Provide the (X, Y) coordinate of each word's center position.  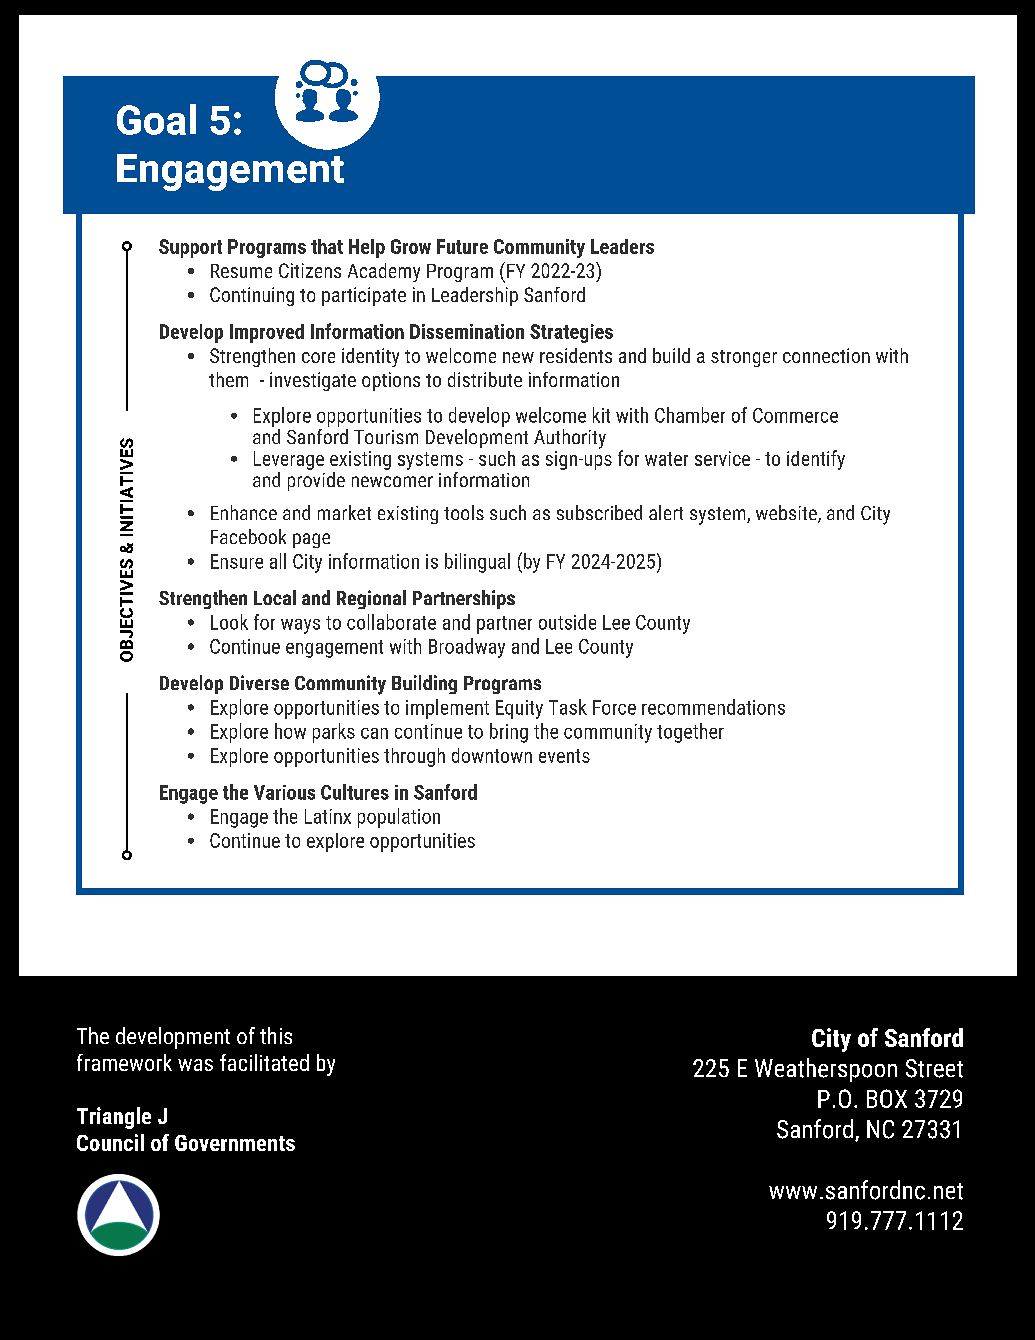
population (399, 818)
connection (826, 355)
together (690, 733)
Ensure (237, 561)
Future (462, 246)
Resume (241, 271)
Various (284, 792)
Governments (235, 1143)
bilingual (477, 563)
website (787, 514)
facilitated (264, 1062)
